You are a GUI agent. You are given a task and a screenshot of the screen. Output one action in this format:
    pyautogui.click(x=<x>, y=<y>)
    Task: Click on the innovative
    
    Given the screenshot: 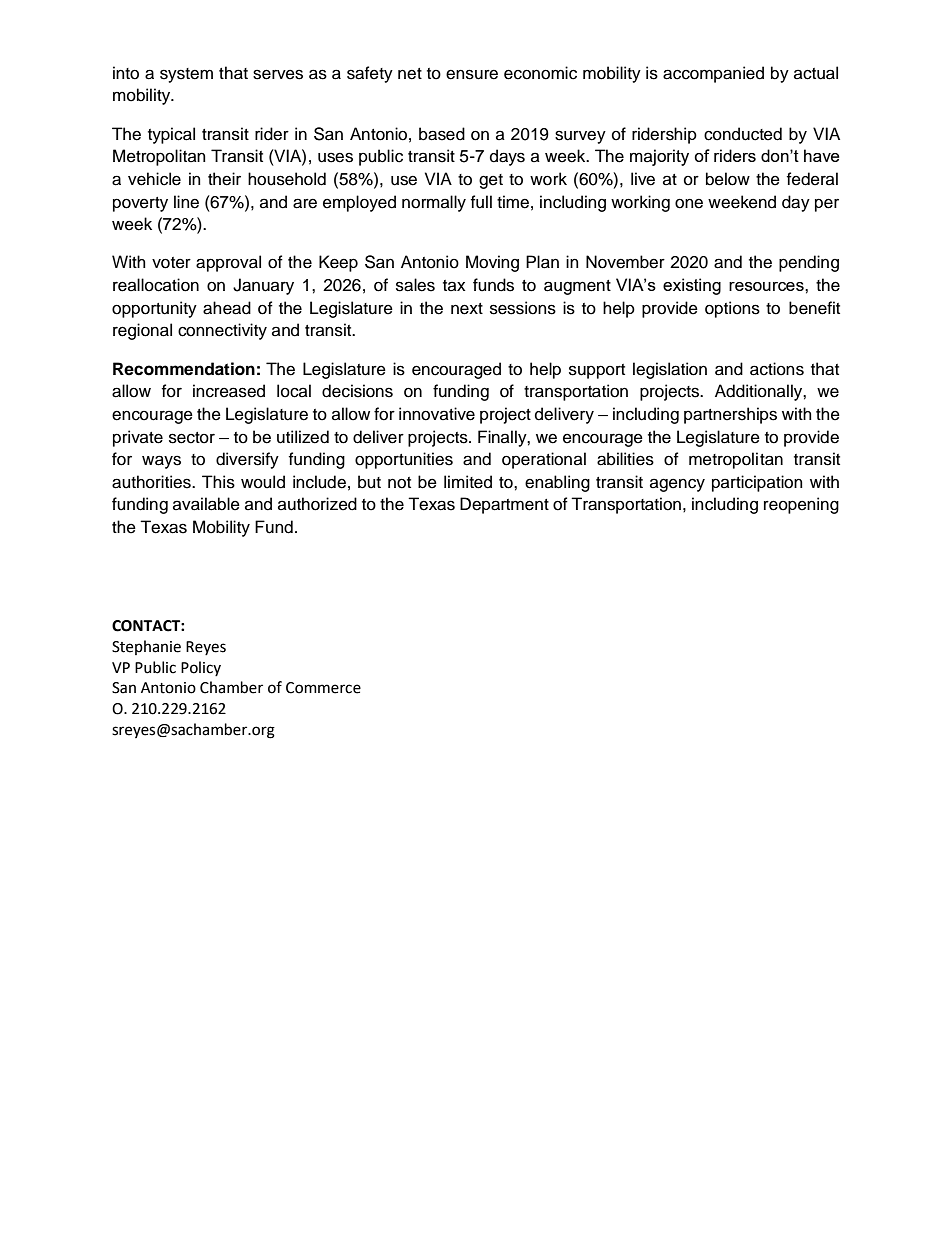 What is the action you would take?
    pyautogui.click(x=437, y=414)
